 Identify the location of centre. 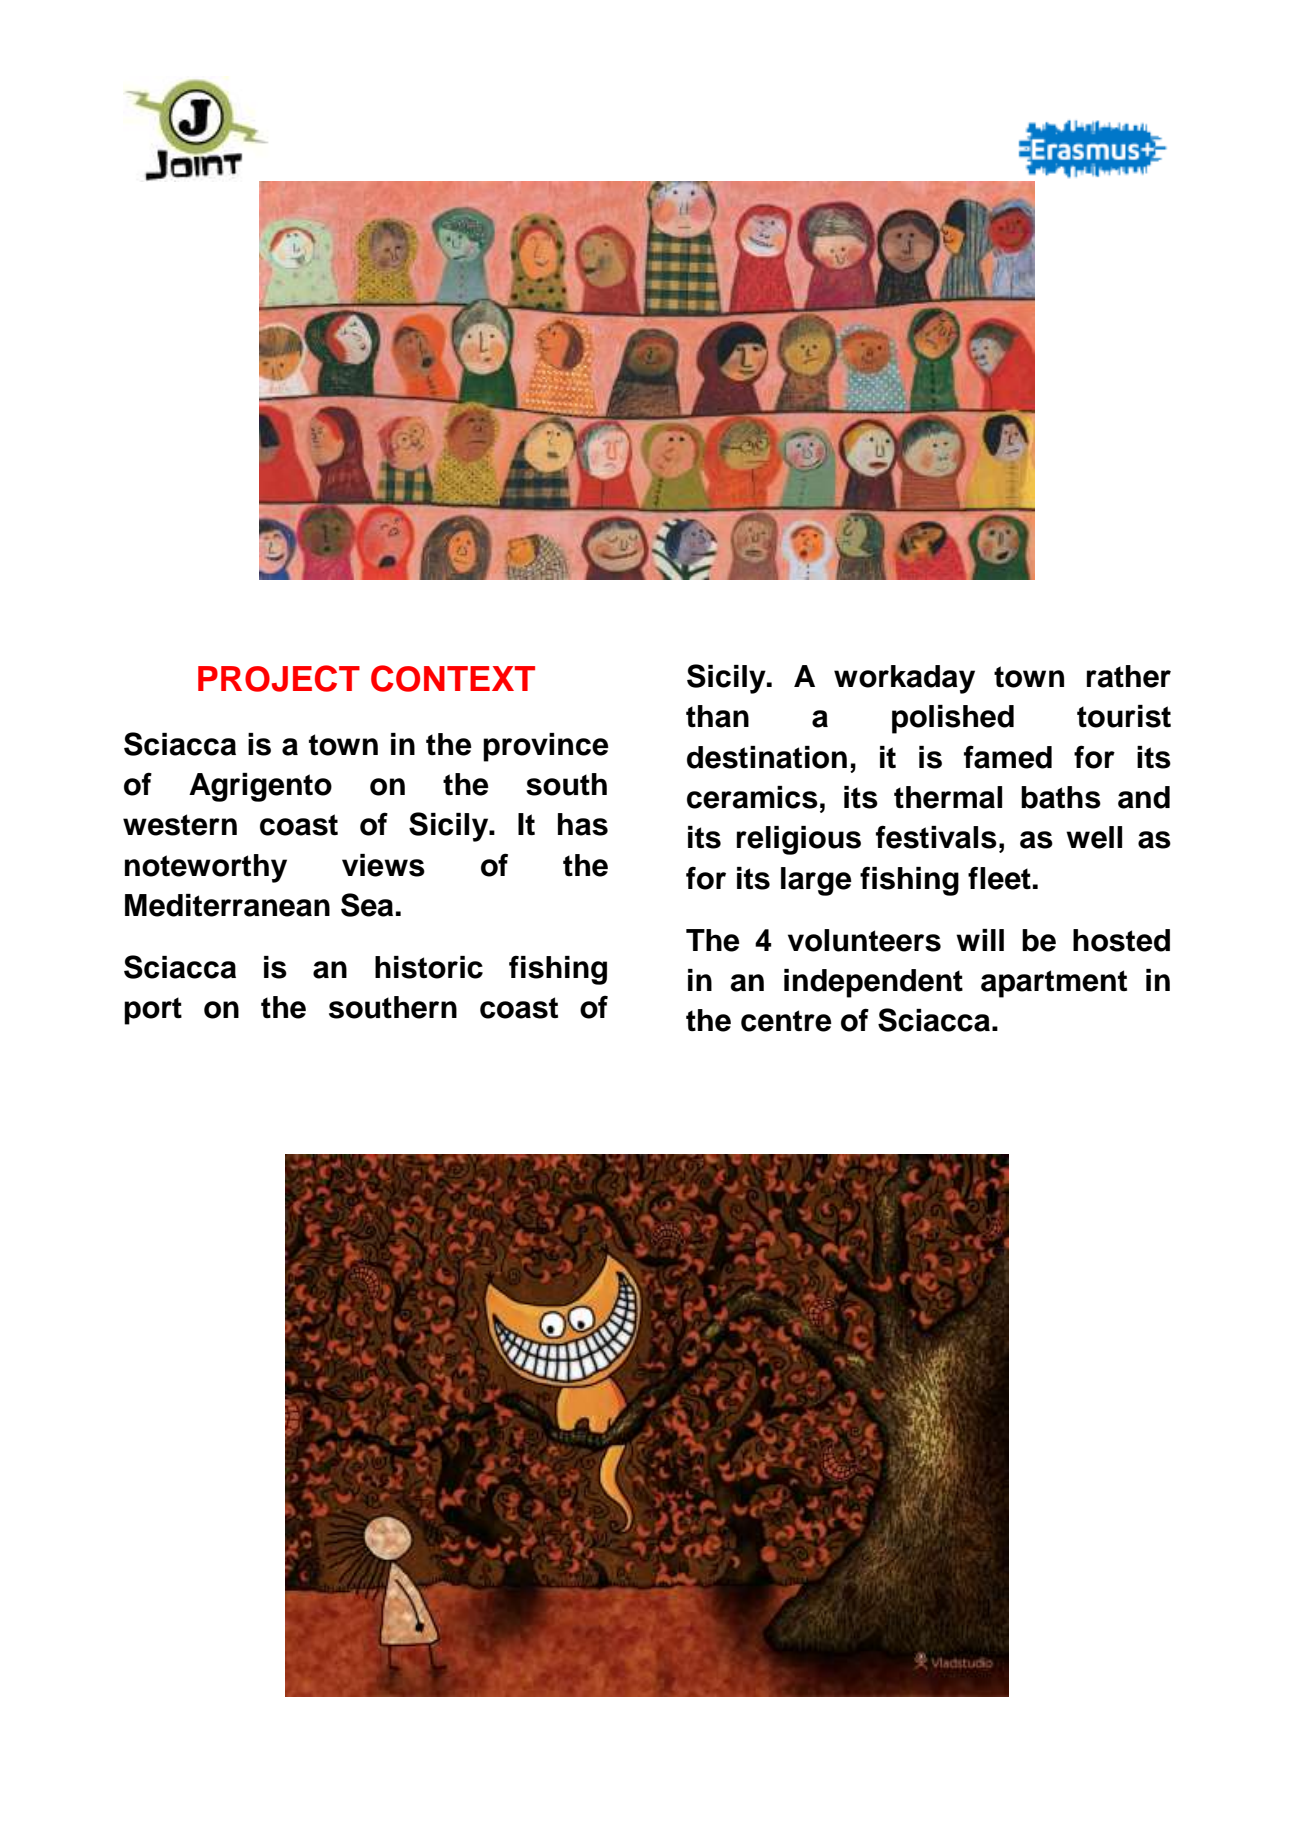
(786, 1021).
